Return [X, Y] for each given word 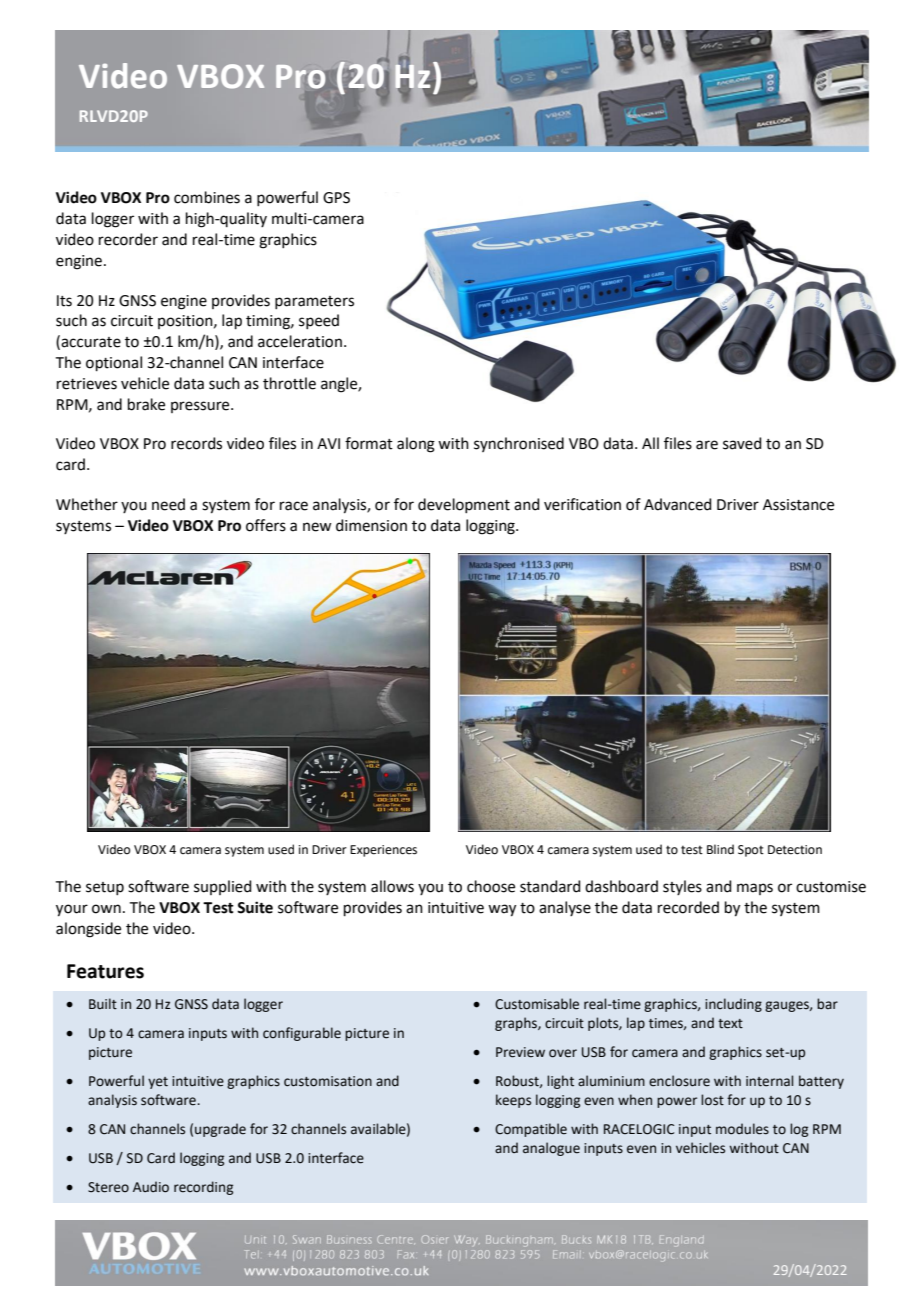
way [502, 910]
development [464, 505]
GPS [336, 198]
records [196, 443]
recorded [688, 907]
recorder [128, 239]
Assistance [798, 505]
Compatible [531, 1130]
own [106, 909]
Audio [151, 1187]
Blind [720, 849]
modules [742, 1129]
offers [266, 525]
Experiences [383, 851]
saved [742, 443]
